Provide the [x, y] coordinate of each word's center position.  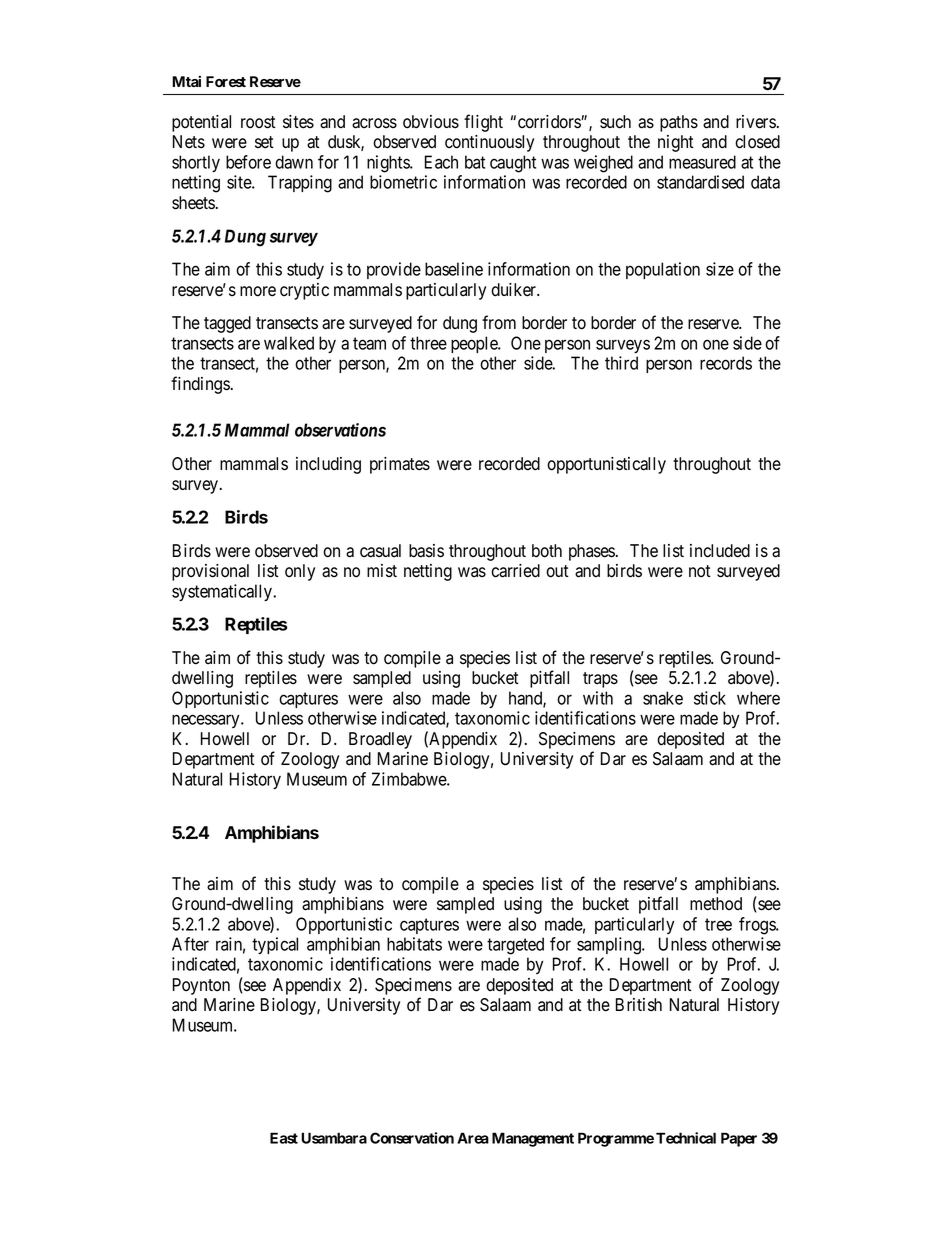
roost [258, 122]
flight [483, 123]
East [284, 1138]
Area [473, 1138]
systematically [223, 592]
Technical [686, 1138]
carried [515, 571]
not [700, 571]
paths [679, 123]
